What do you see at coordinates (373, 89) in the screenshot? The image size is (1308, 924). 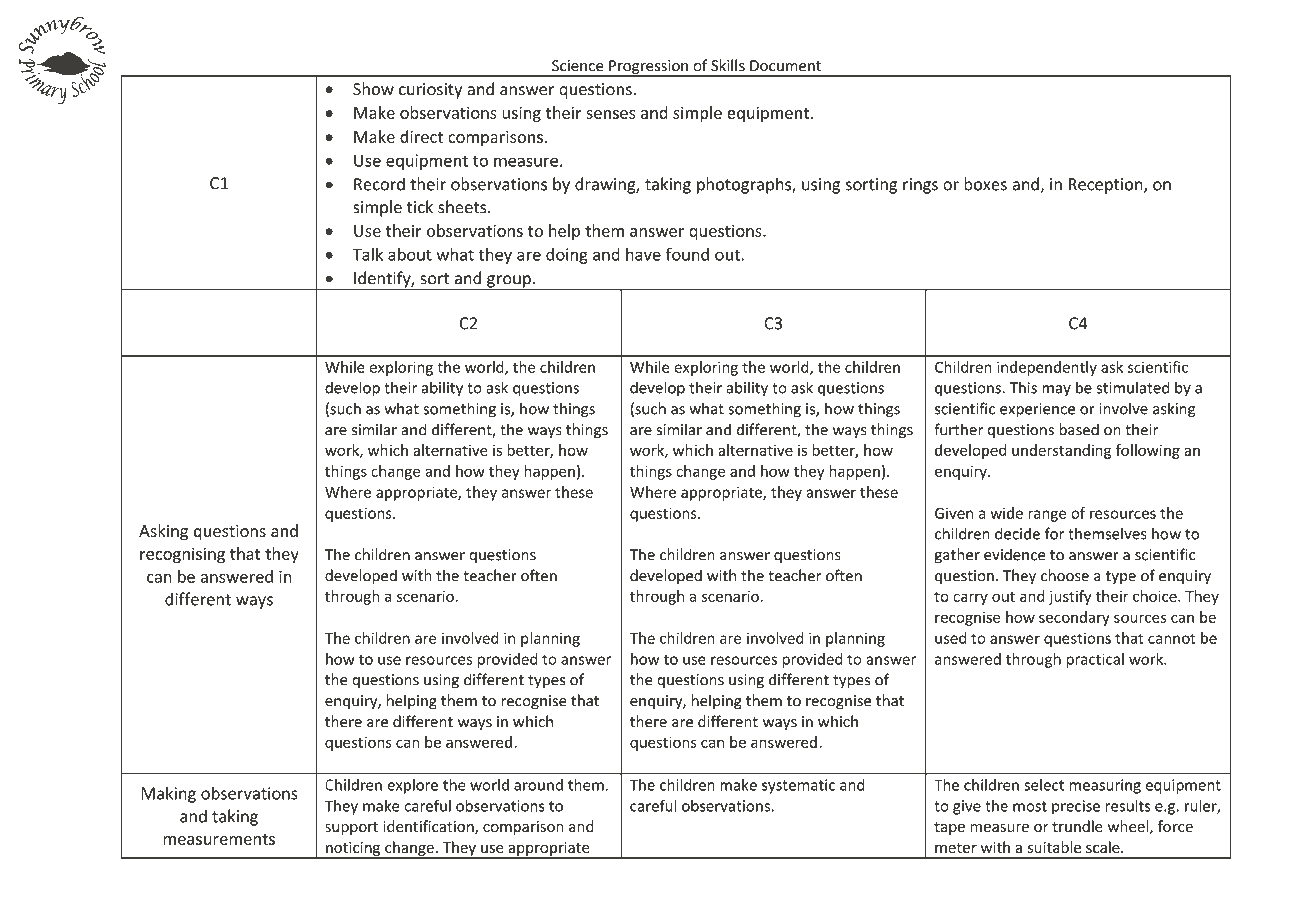 I see `Show` at bounding box center [373, 89].
